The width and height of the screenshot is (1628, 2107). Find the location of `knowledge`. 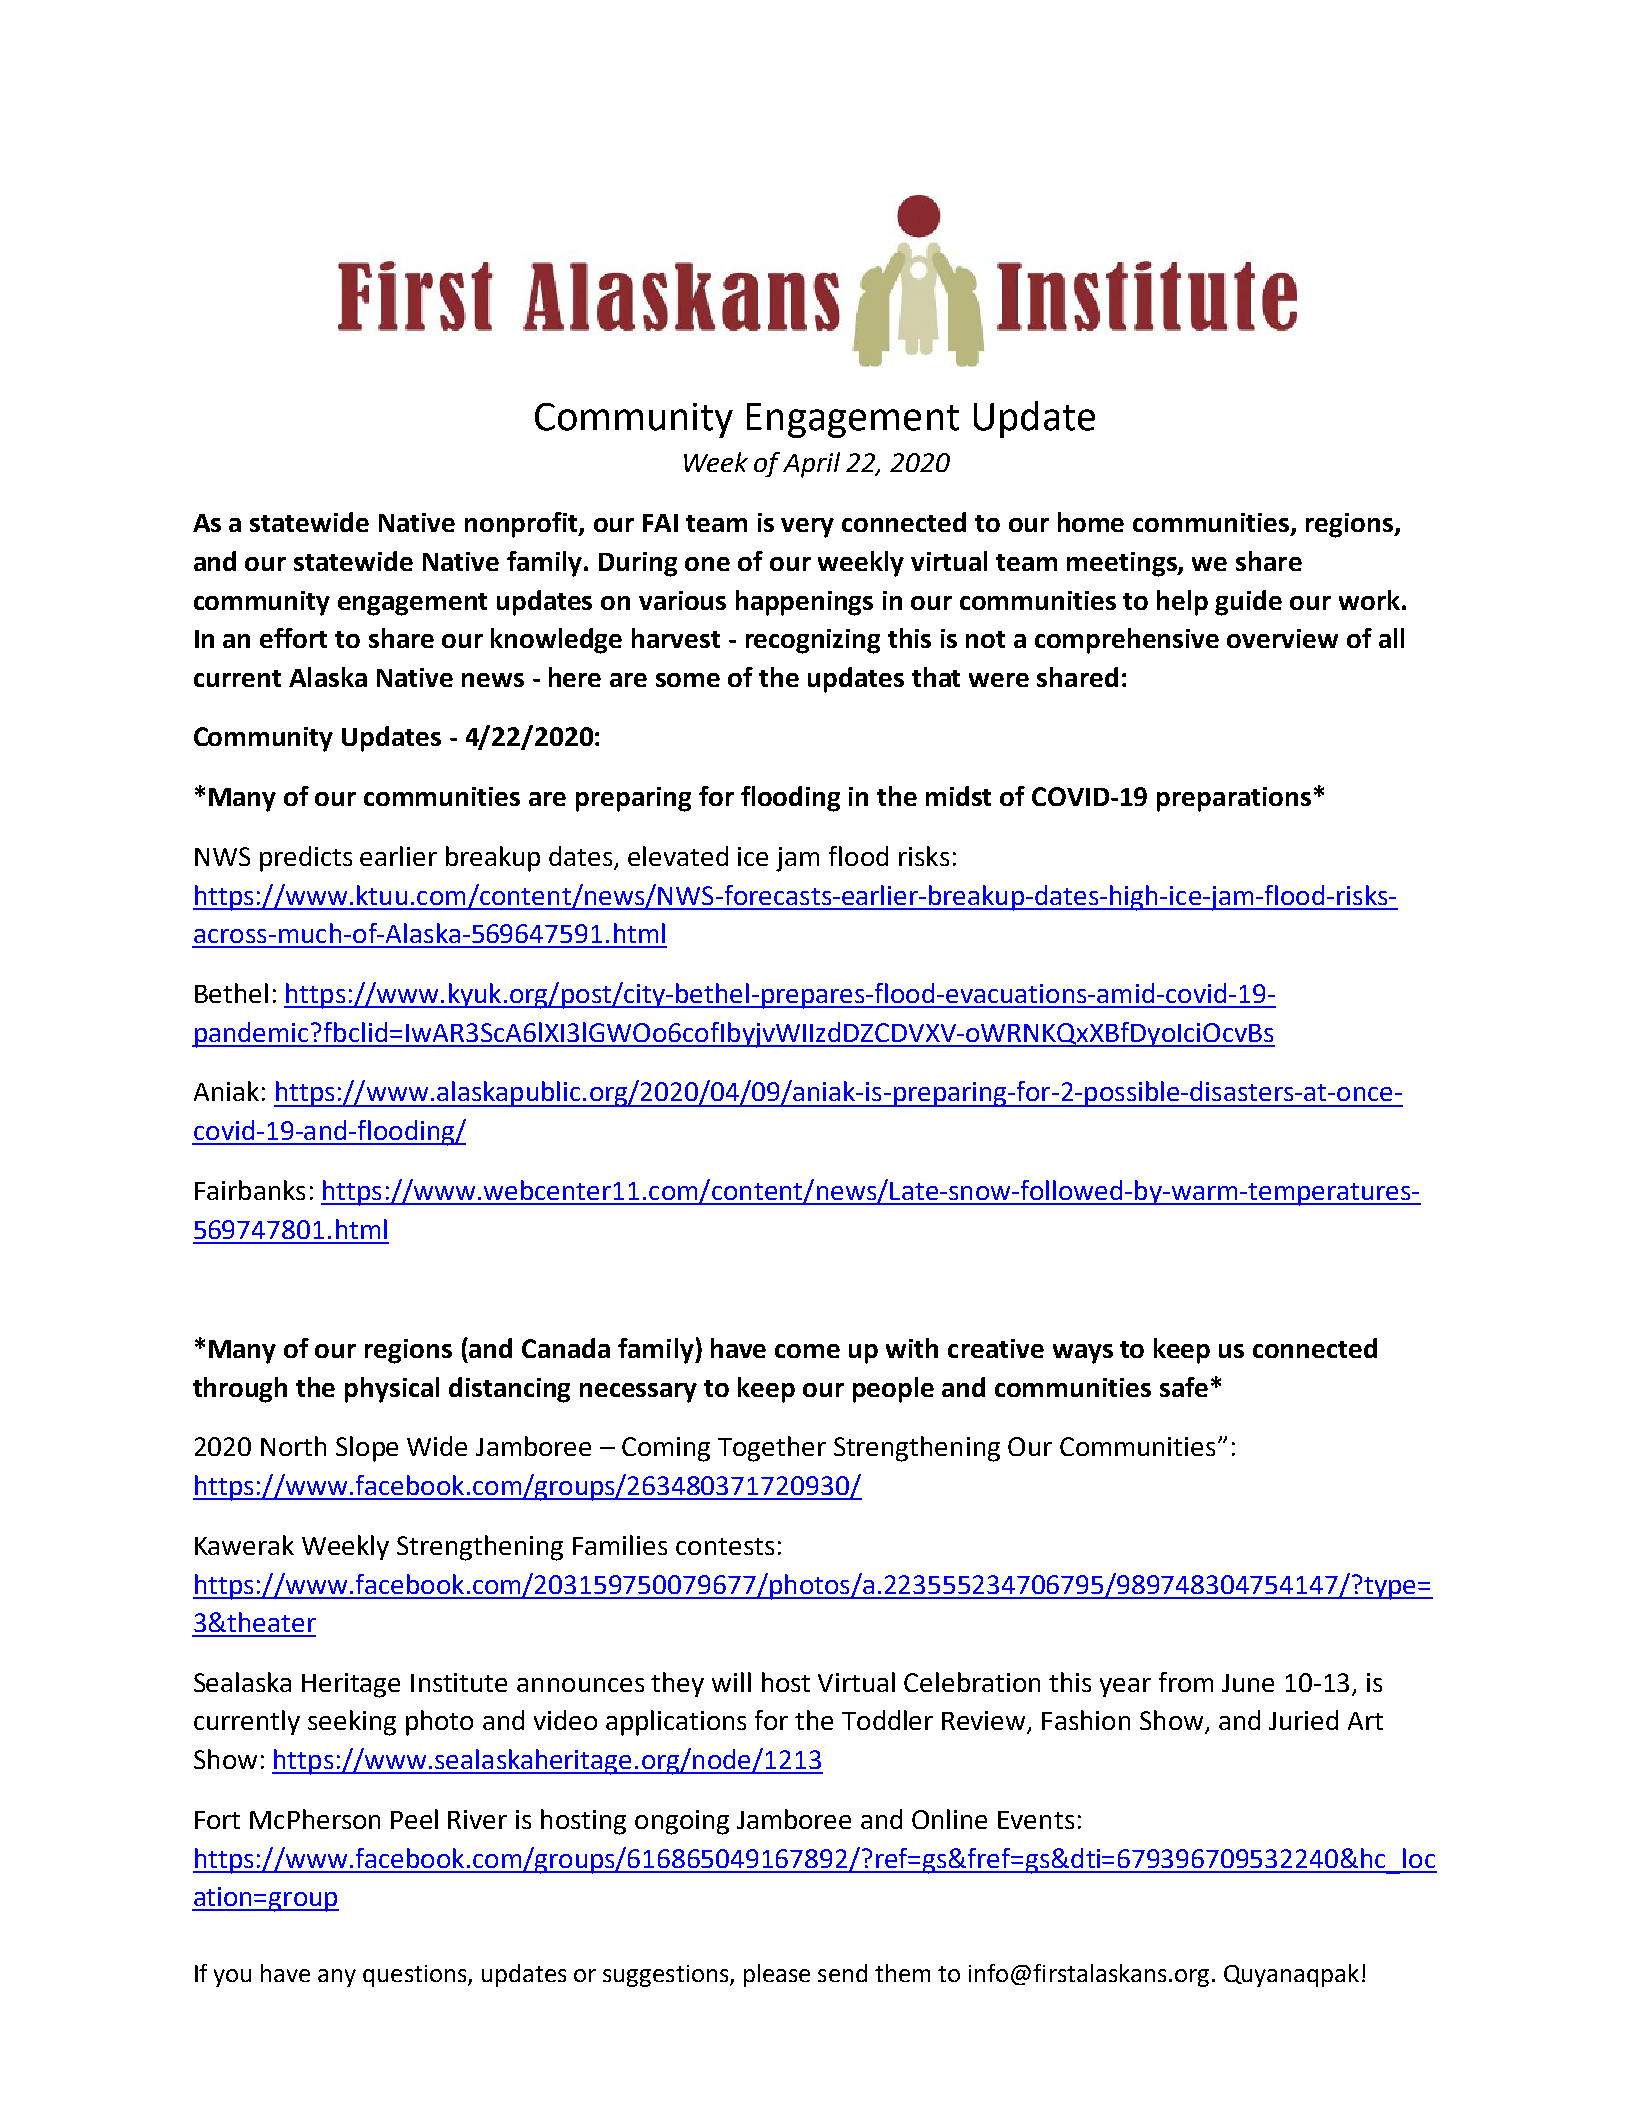

knowledge is located at coordinates (556, 641).
